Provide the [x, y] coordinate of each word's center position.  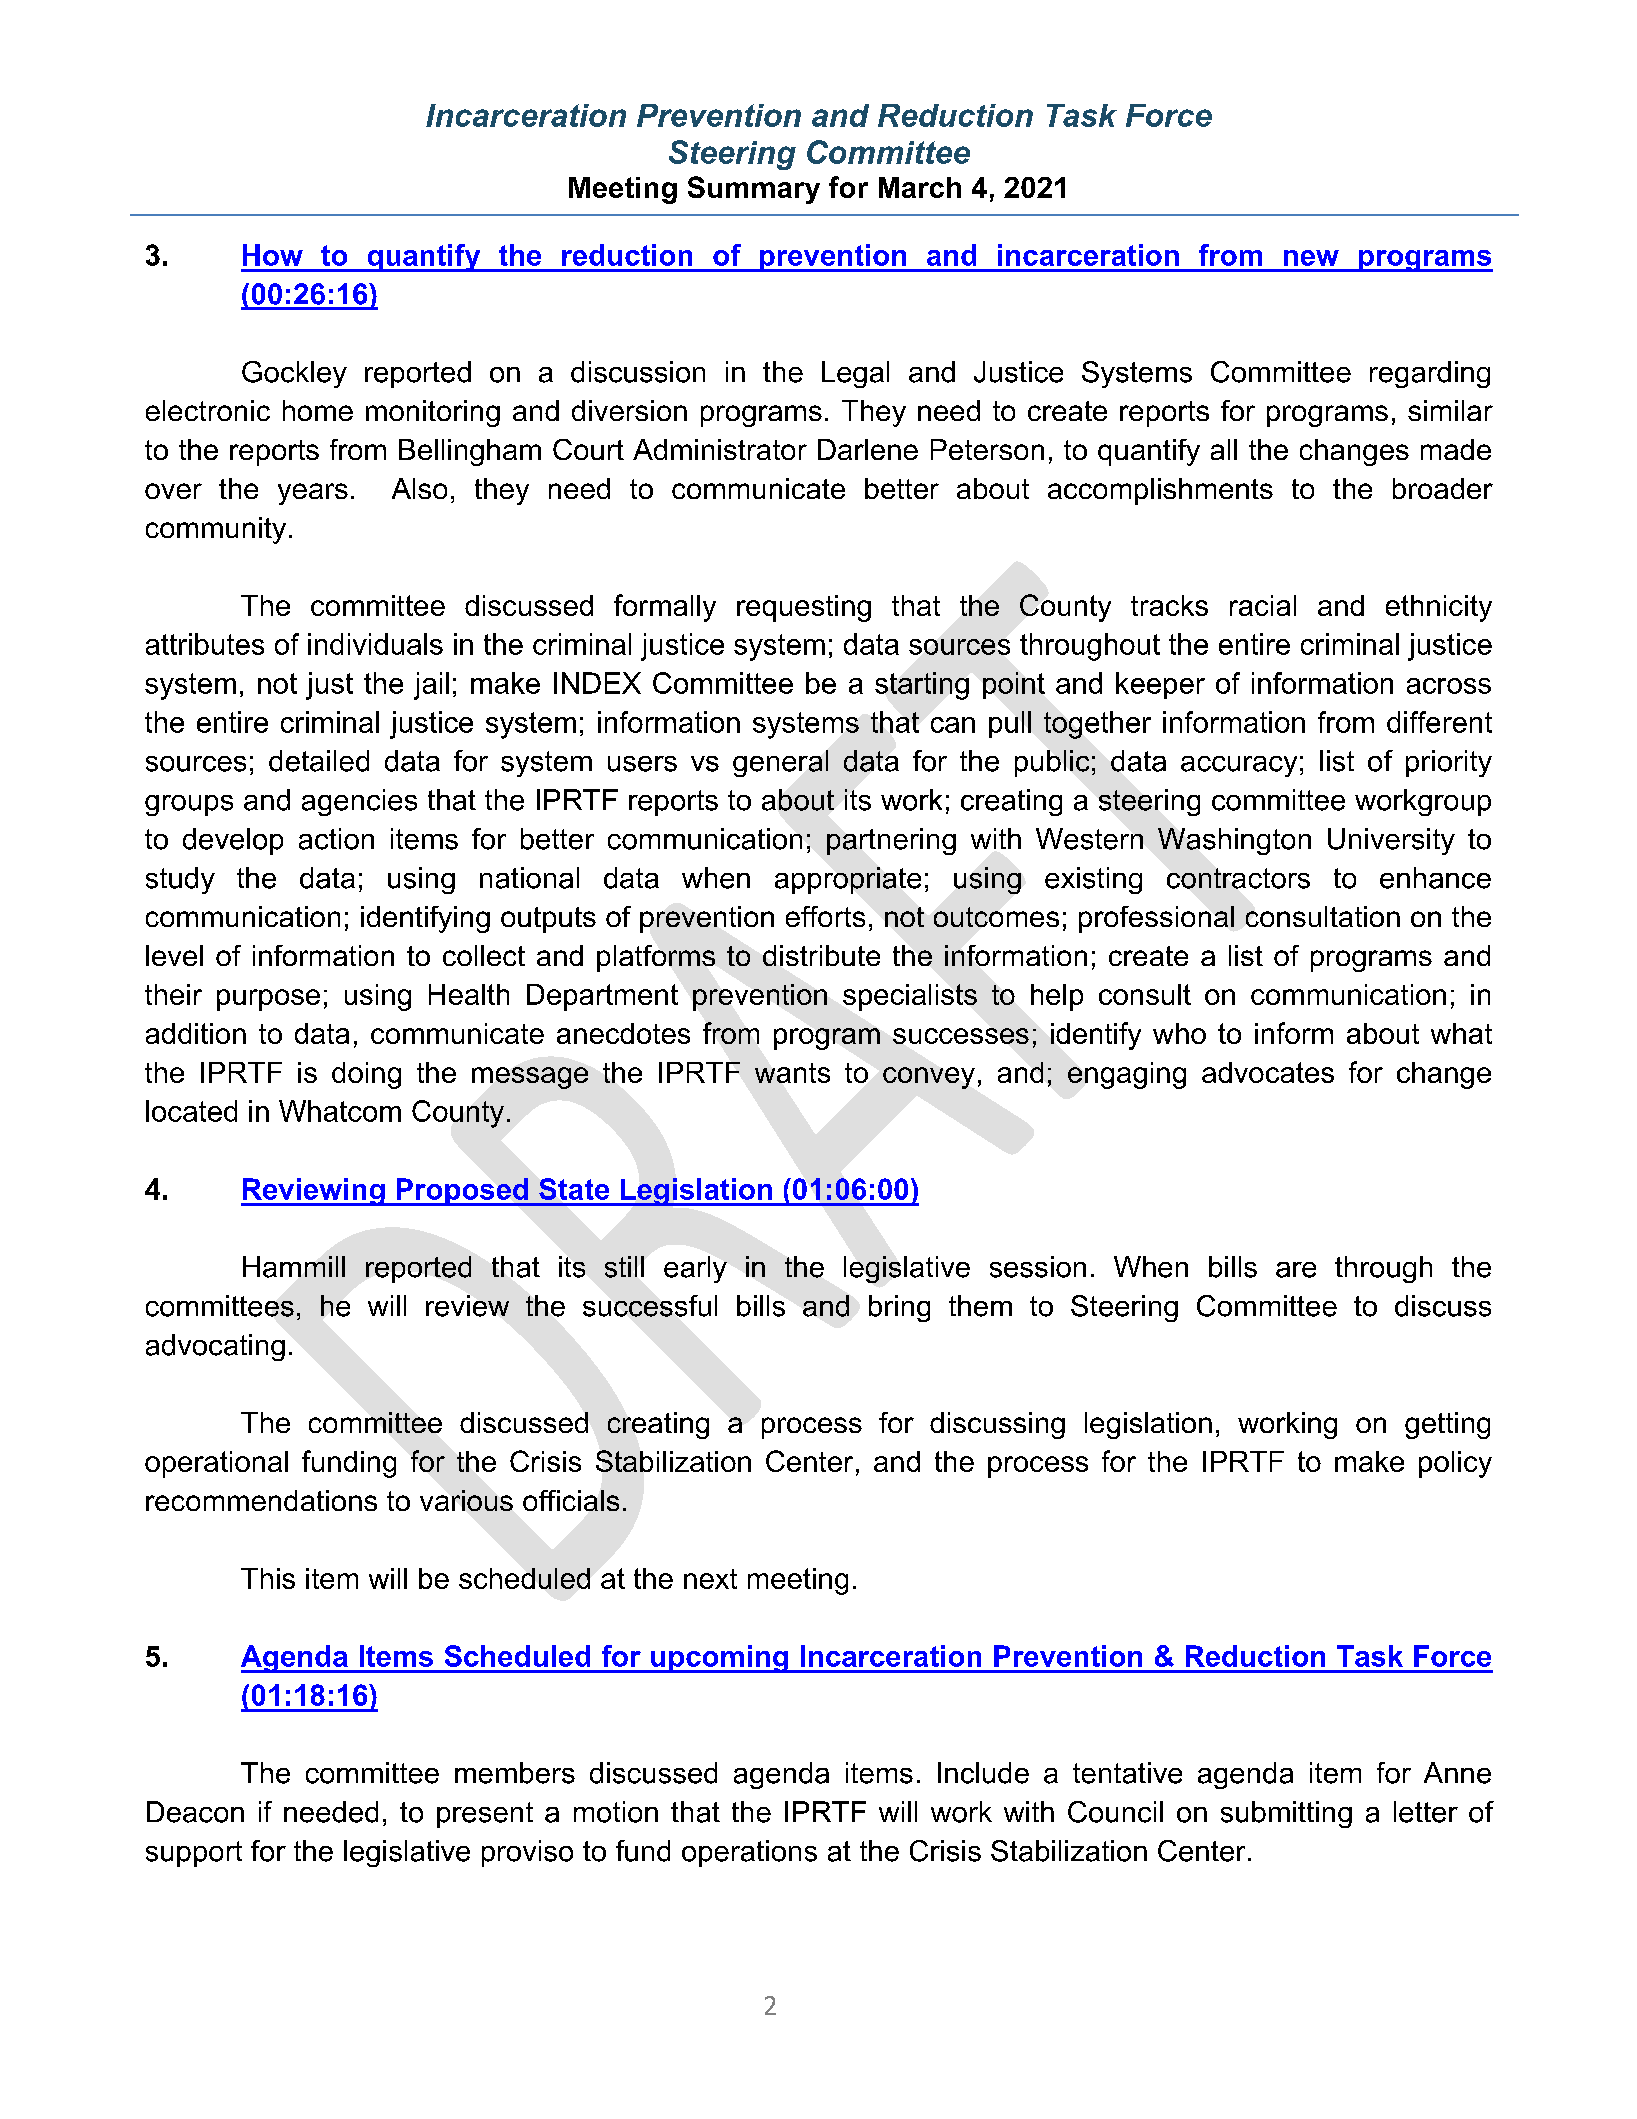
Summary [754, 190]
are [1296, 1270]
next [710, 1579]
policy [1455, 1464]
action [336, 839]
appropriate [848, 880]
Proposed [462, 1192]
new [1311, 258]
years [313, 494]
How [273, 255]
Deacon [195, 1812]
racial [1263, 605]
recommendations [261, 1500]
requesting [804, 608]
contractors [1238, 878]
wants [792, 1073]
